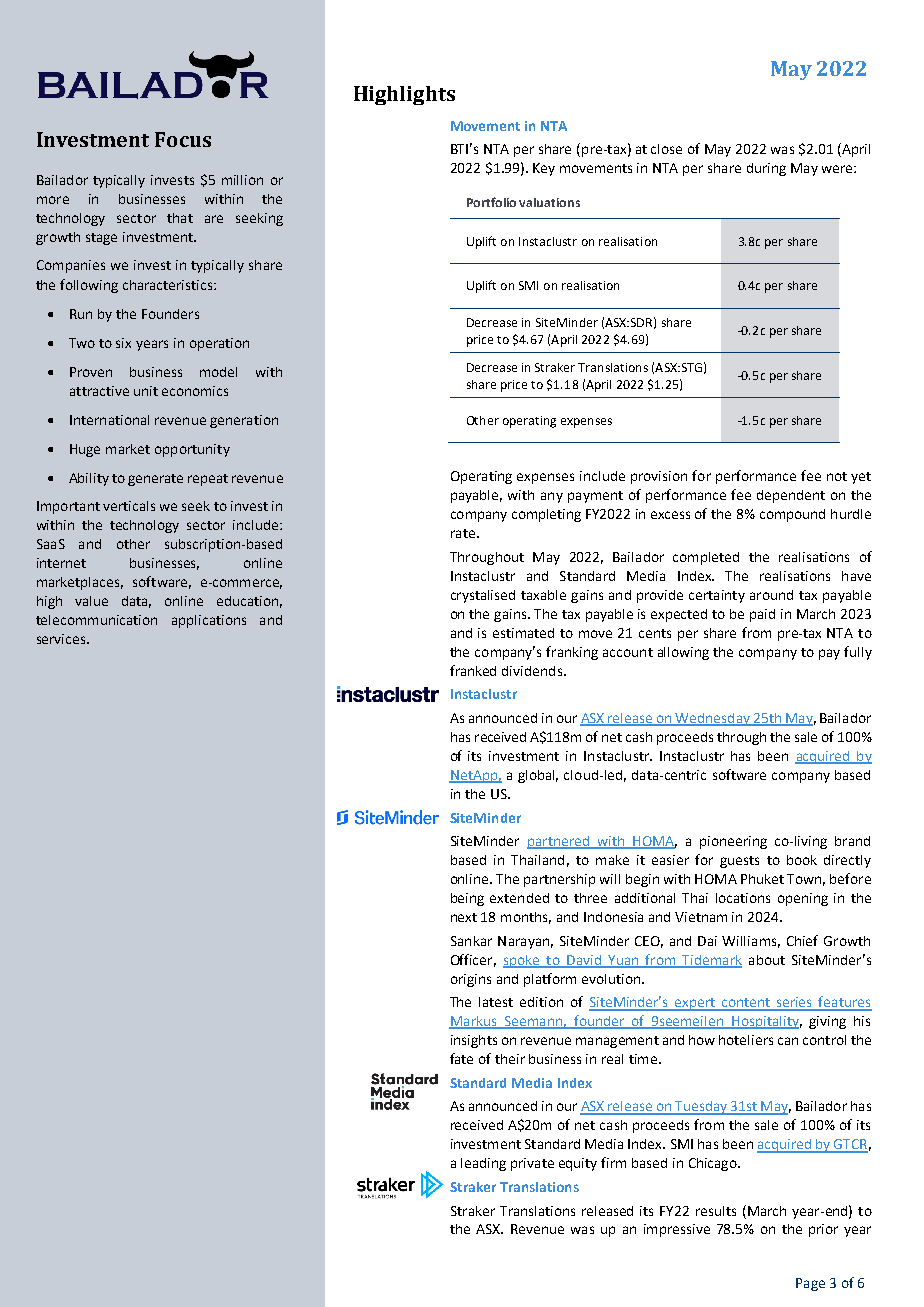 This page has height=1307, width=924. Describe the element at coordinates (183, 139) in the page. I see `Focus` at that location.
